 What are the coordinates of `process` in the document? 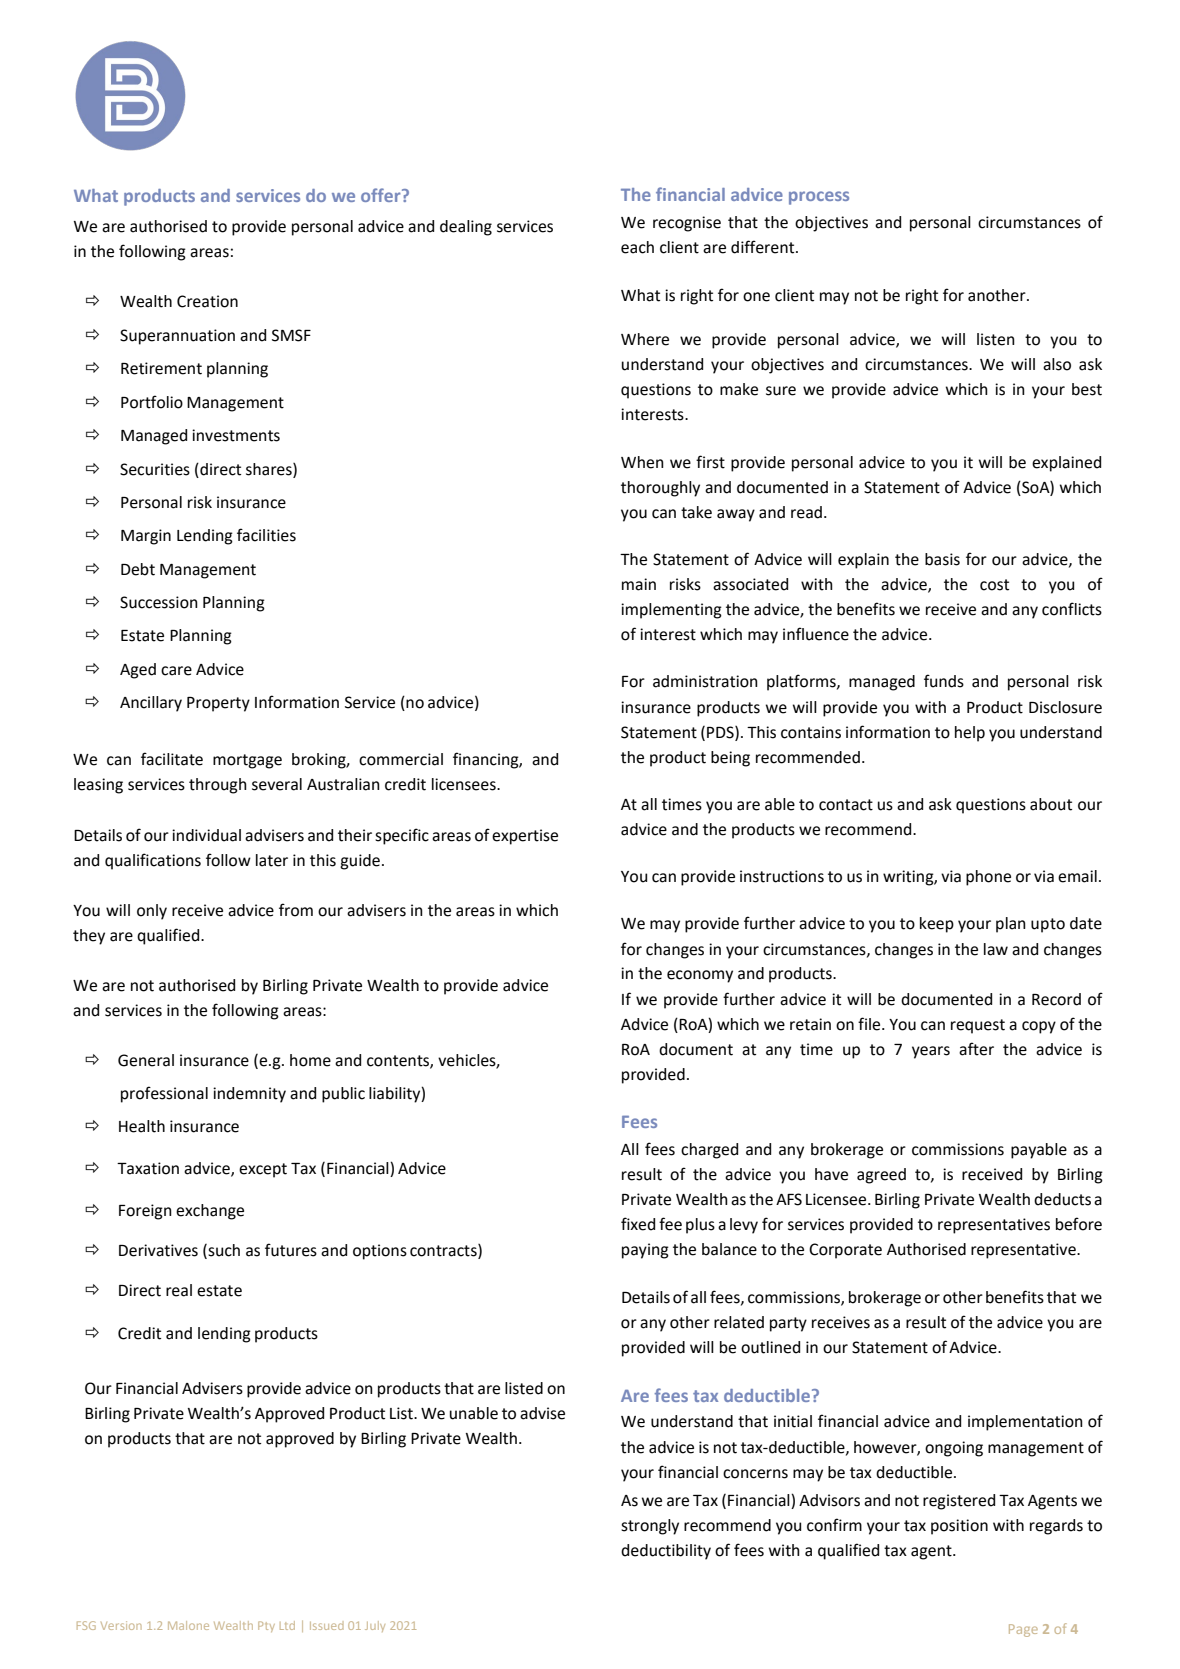 It's located at (819, 198).
